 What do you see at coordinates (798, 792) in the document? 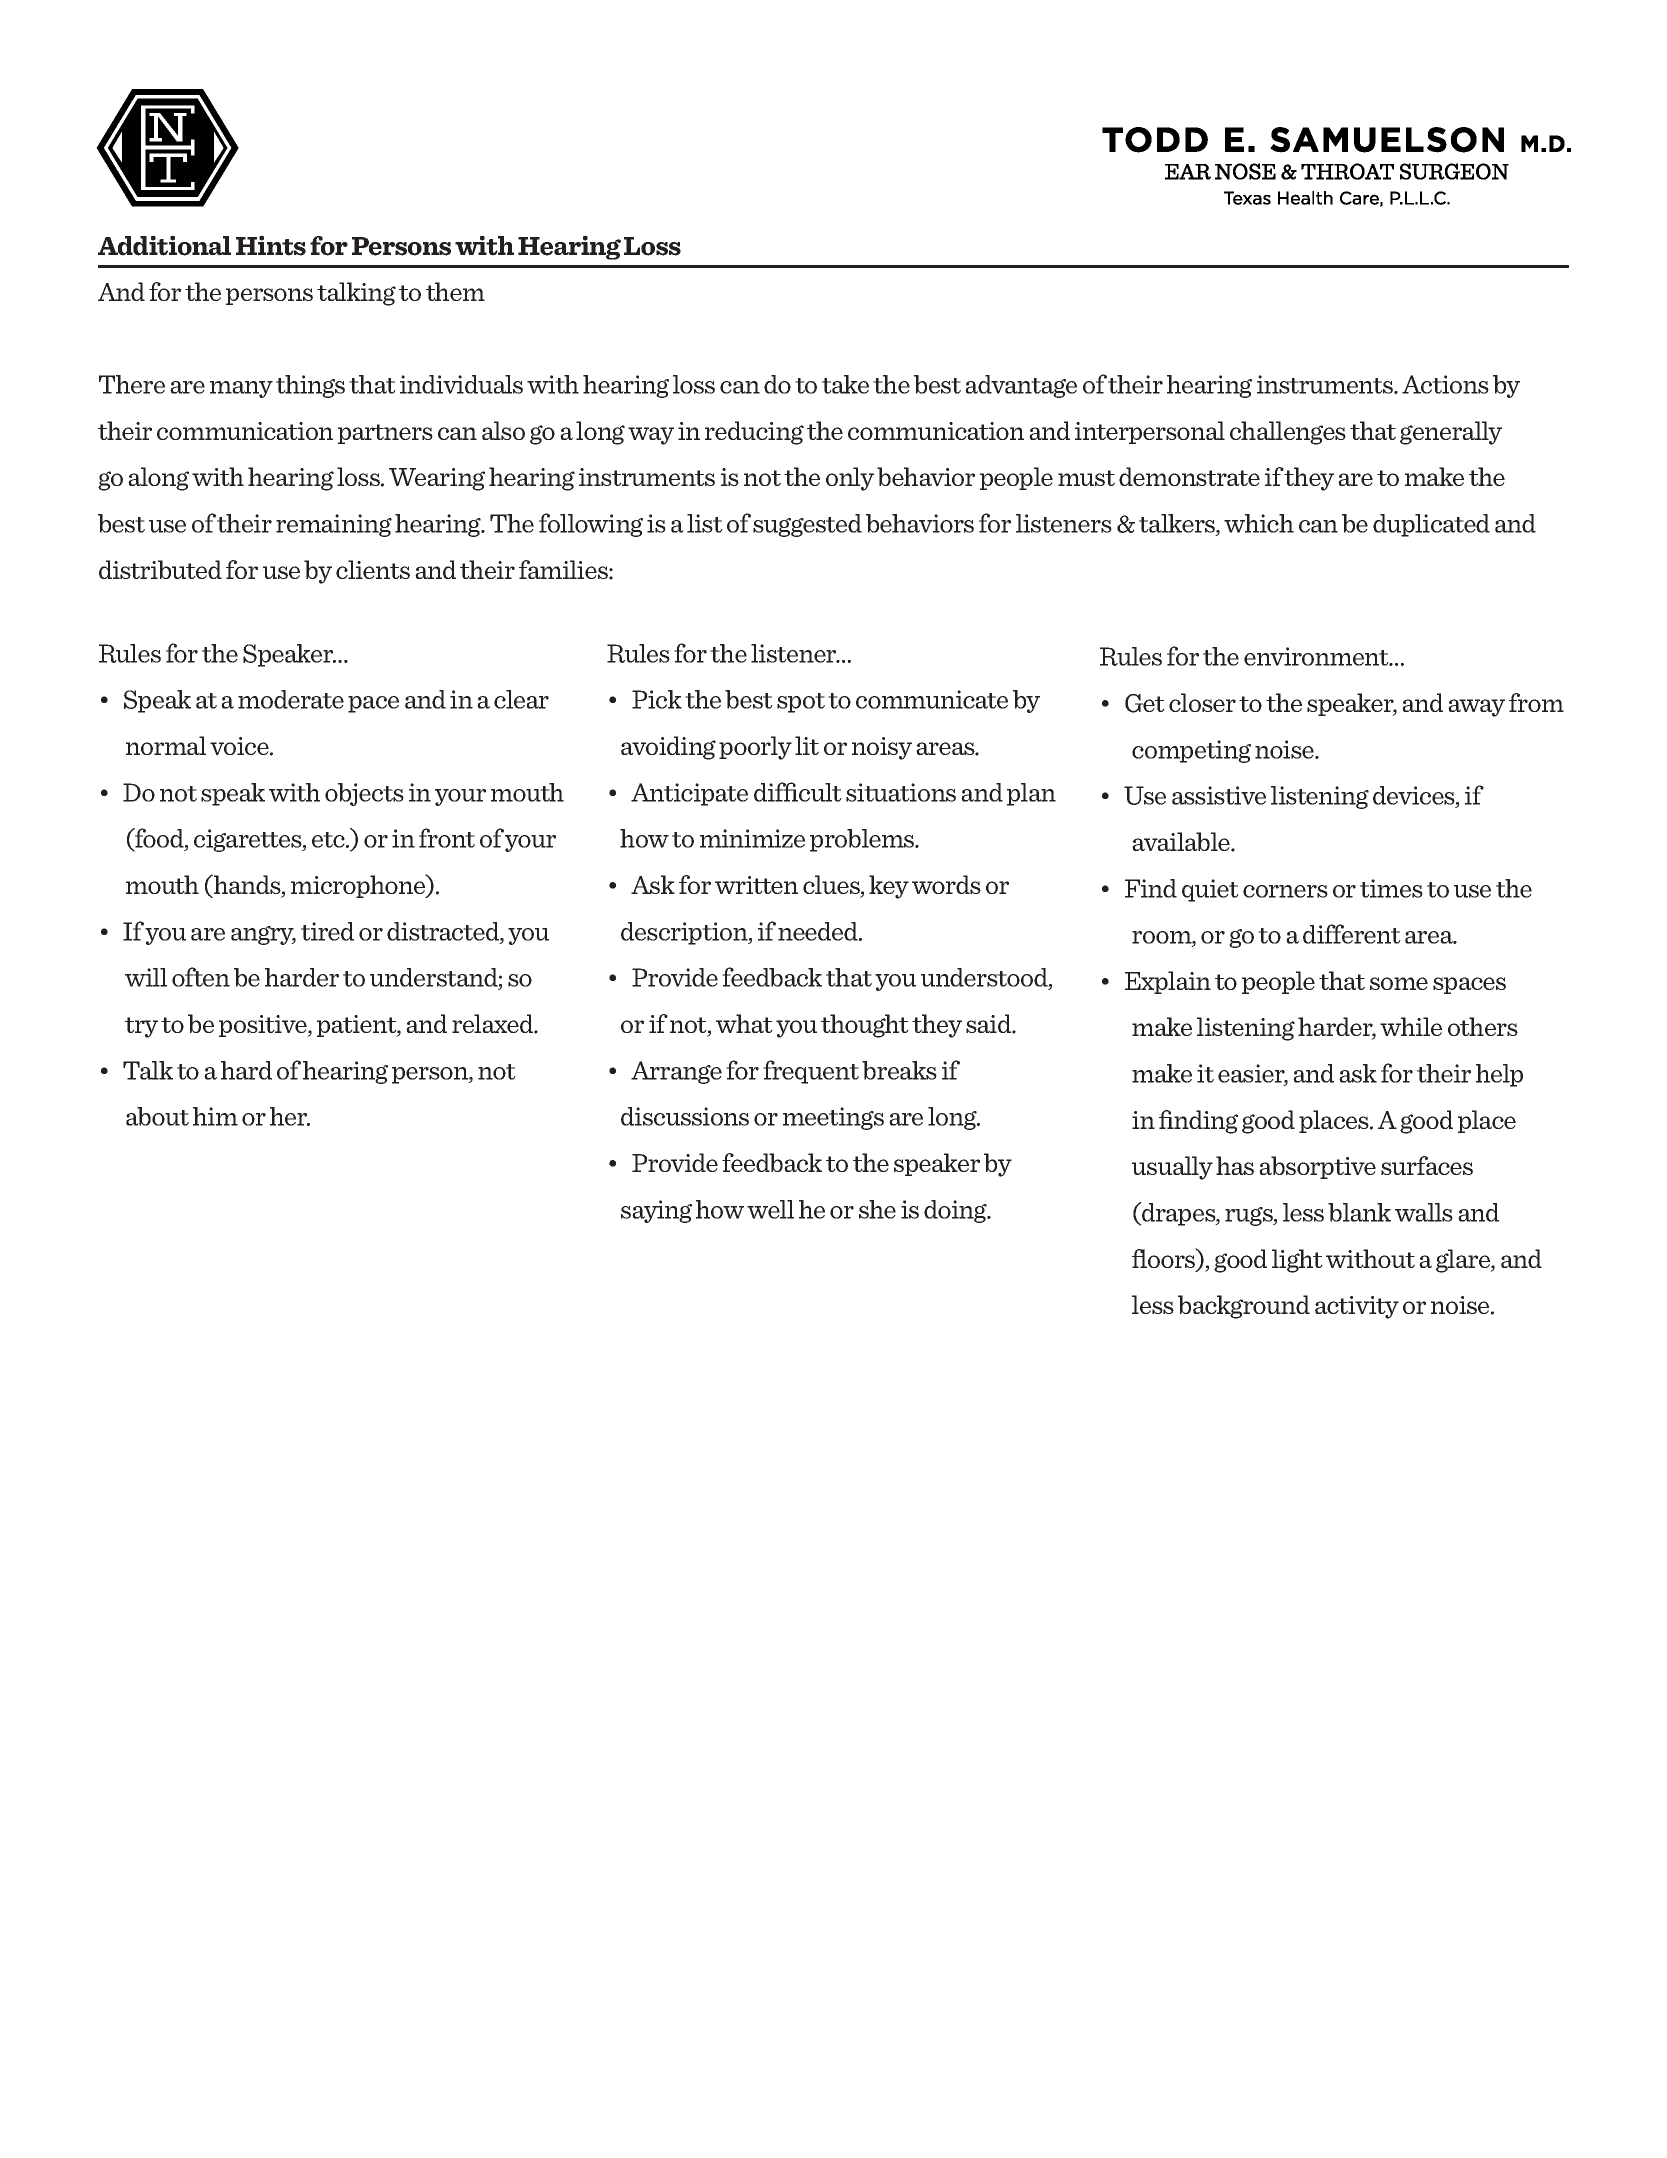
I see `difficult` at bounding box center [798, 792].
